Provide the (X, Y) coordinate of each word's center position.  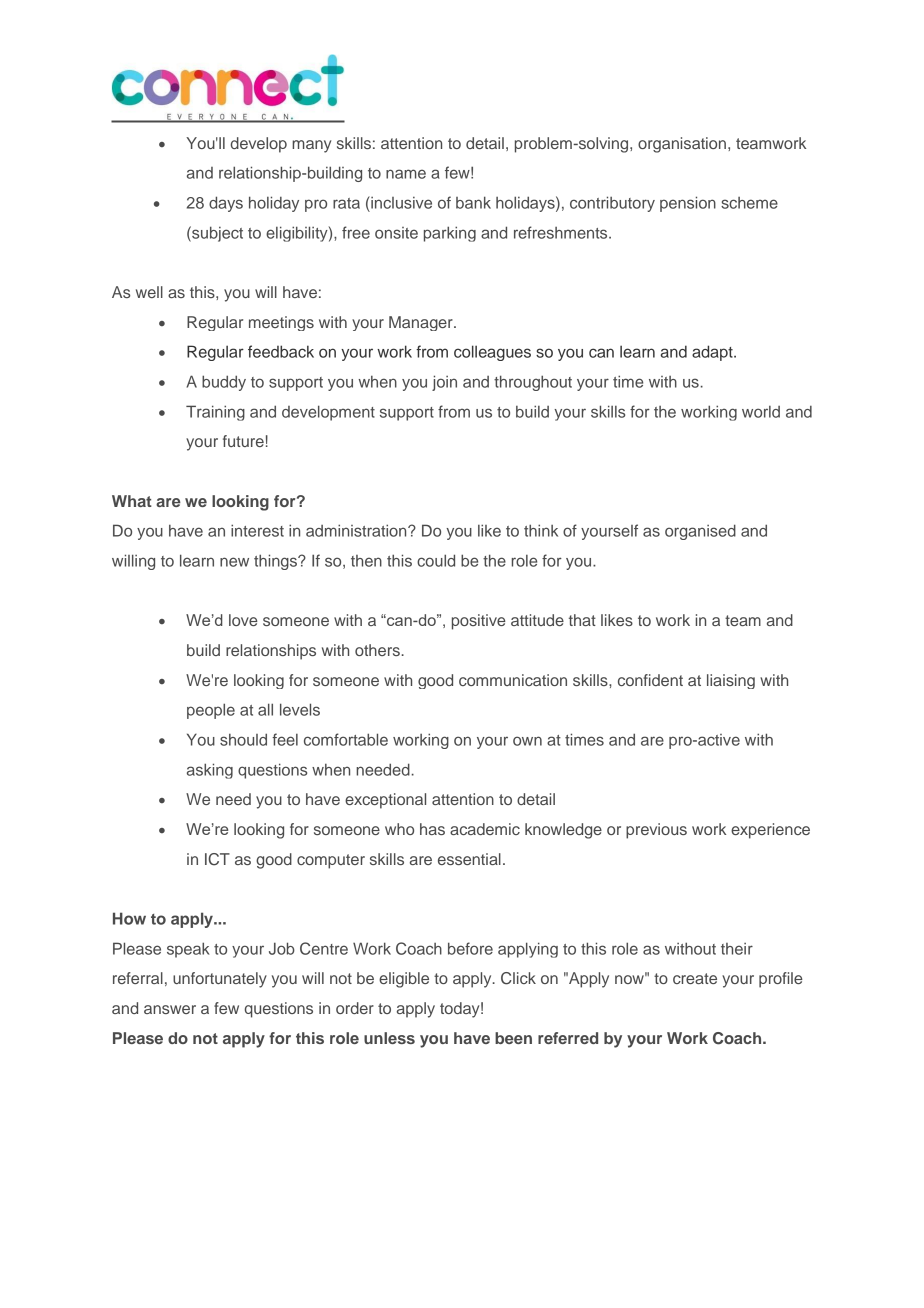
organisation (682, 145)
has (432, 829)
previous (656, 831)
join (444, 383)
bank (473, 202)
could (436, 560)
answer (170, 1009)
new (234, 562)
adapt (713, 353)
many (311, 146)
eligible (404, 980)
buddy (224, 383)
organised (700, 532)
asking (210, 771)
